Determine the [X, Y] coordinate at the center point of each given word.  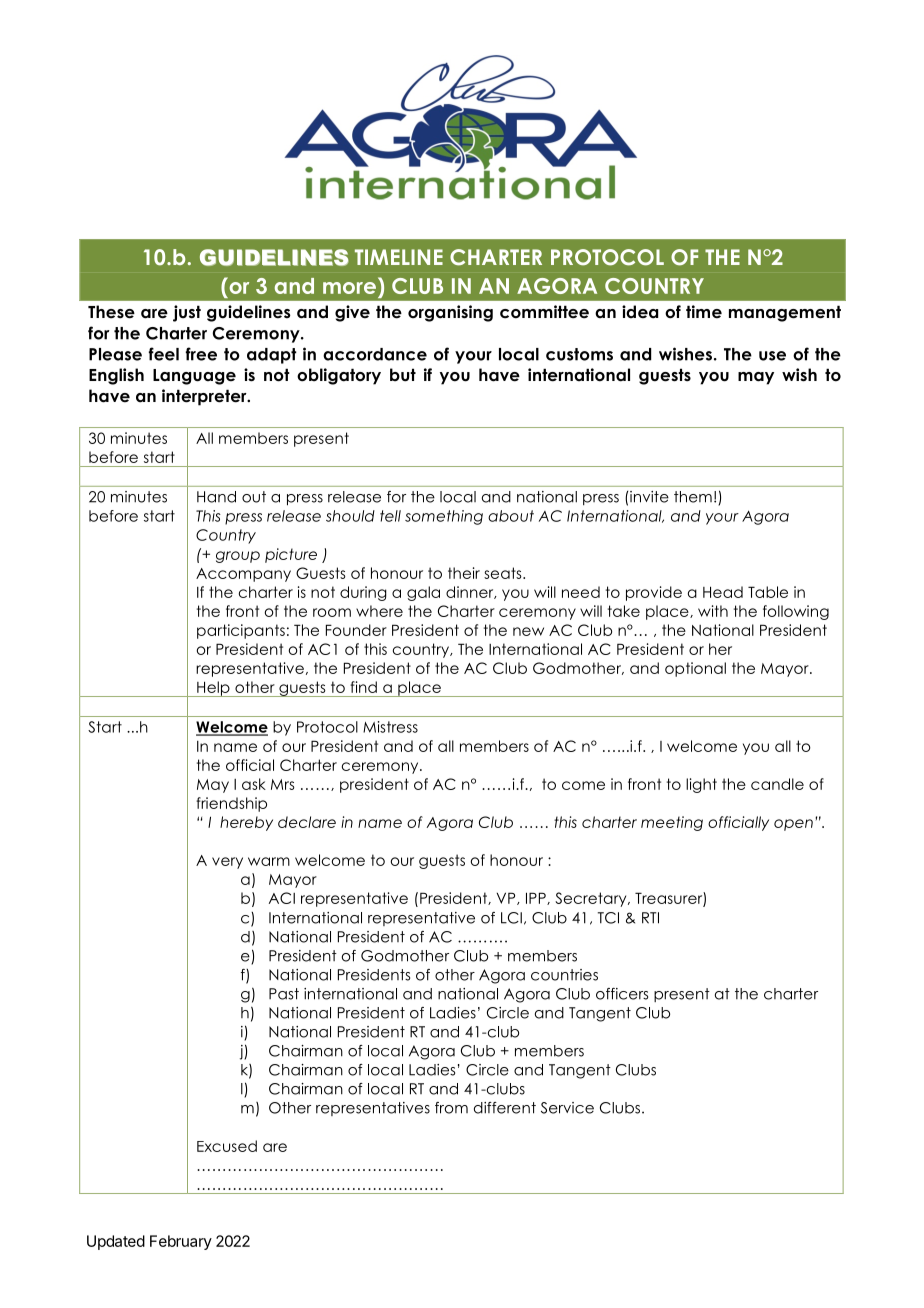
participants [241, 631]
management [785, 313]
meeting [672, 823]
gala [423, 593]
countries [564, 975]
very [227, 863]
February [181, 1242]
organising [450, 313]
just [187, 313]
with [713, 611]
